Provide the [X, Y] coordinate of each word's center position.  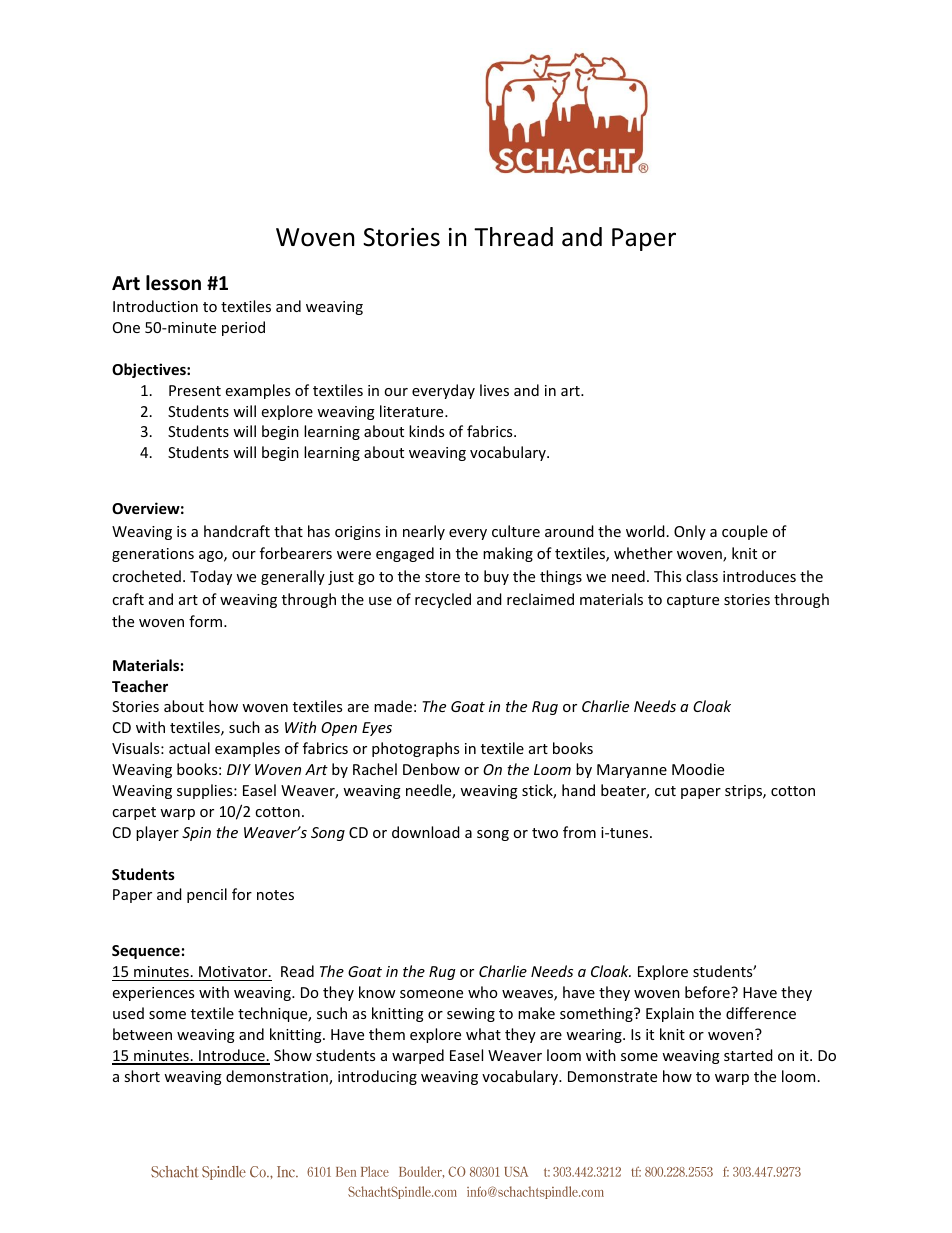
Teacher [140, 686]
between [142, 1034]
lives [494, 390]
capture [693, 601]
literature [413, 411]
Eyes [377, 729]
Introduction [155, 306]
